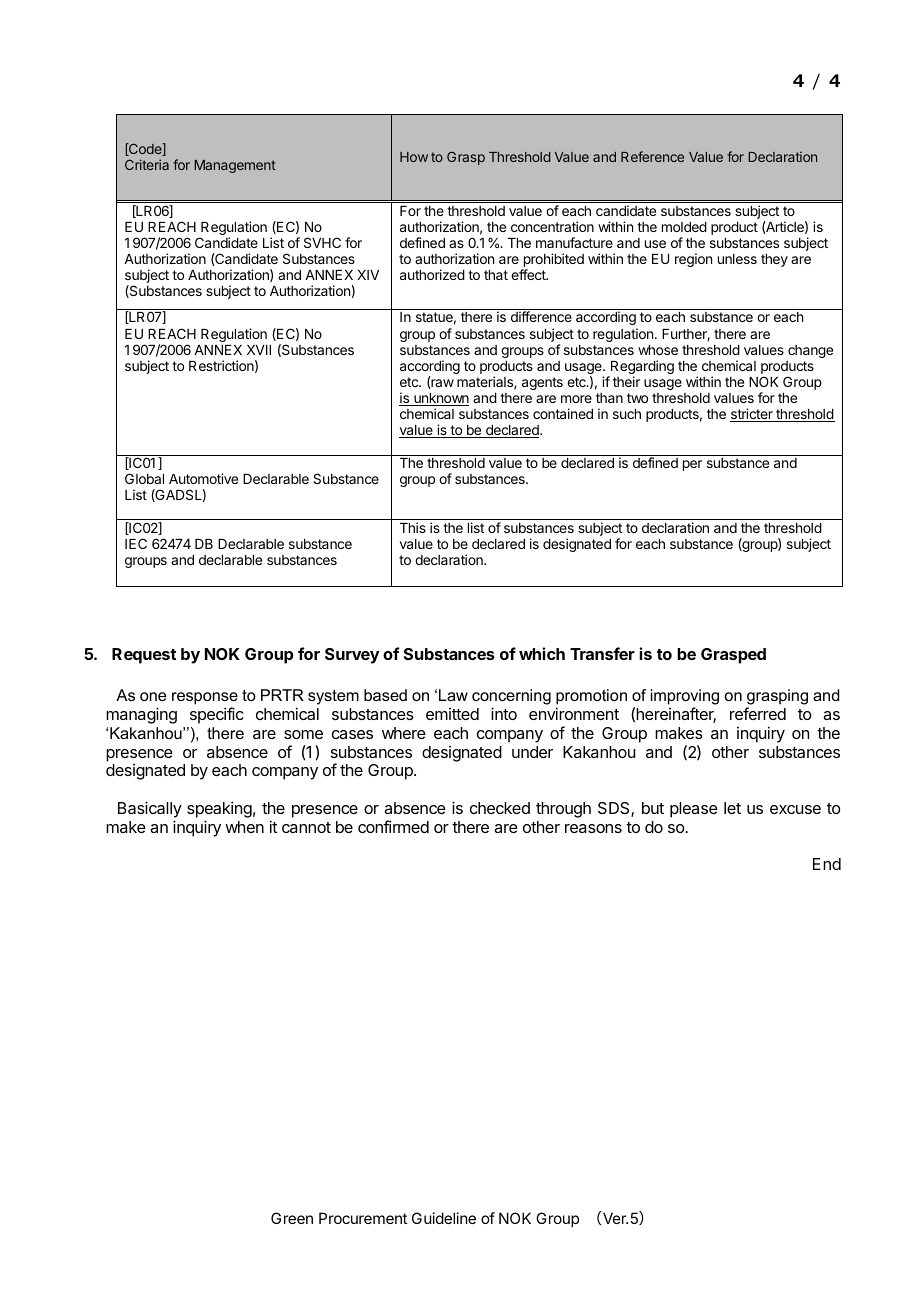 This screenshot has height=1308, width=924. Describe the element at coordinates (414, 157) in the screenshot. I see `How` at that location.
